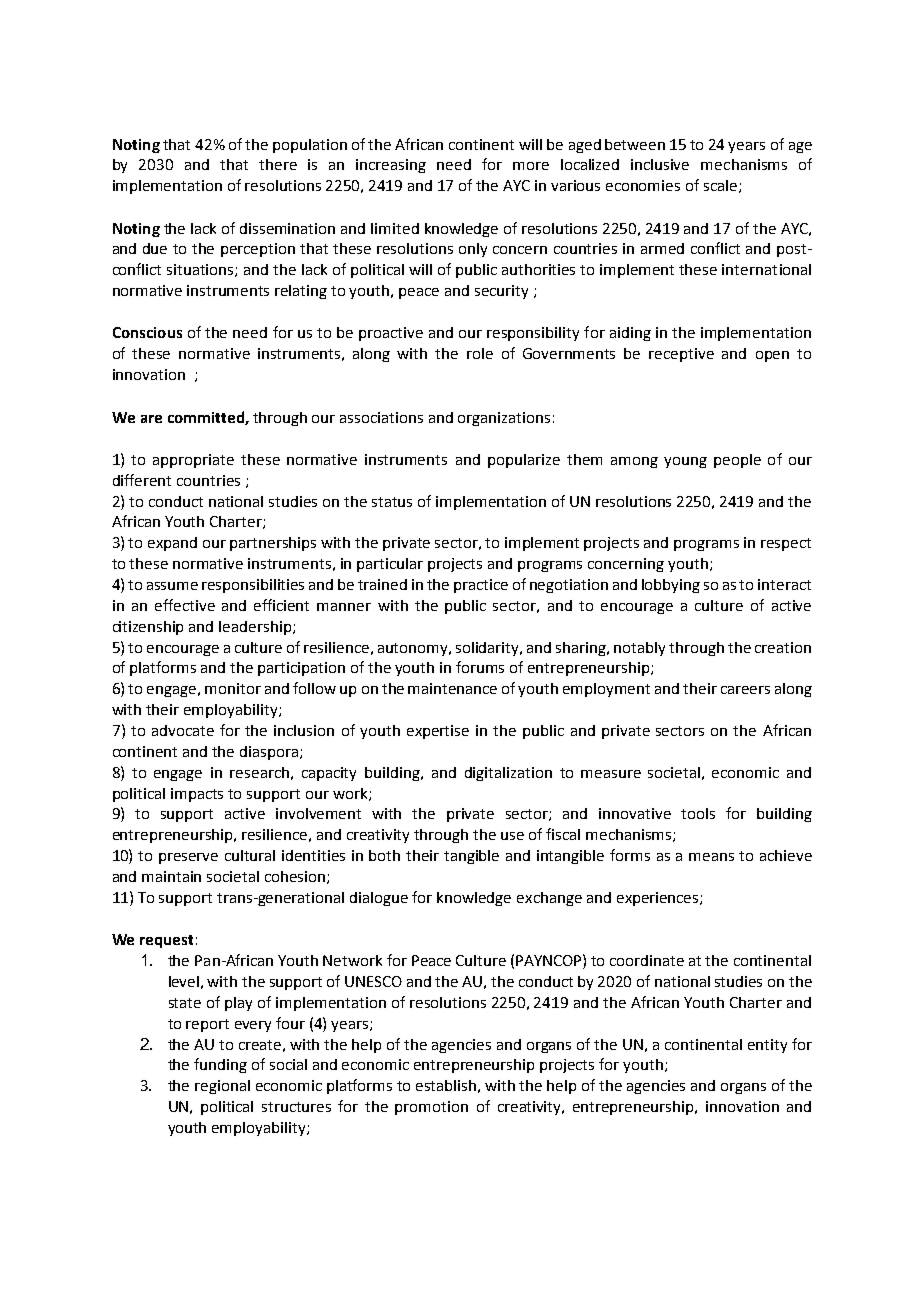 The image size is (924, 1308). What do you see at coordinates (489, 649) in the screenshot?
I see `solidarity` at bounding box center [489, 649].
